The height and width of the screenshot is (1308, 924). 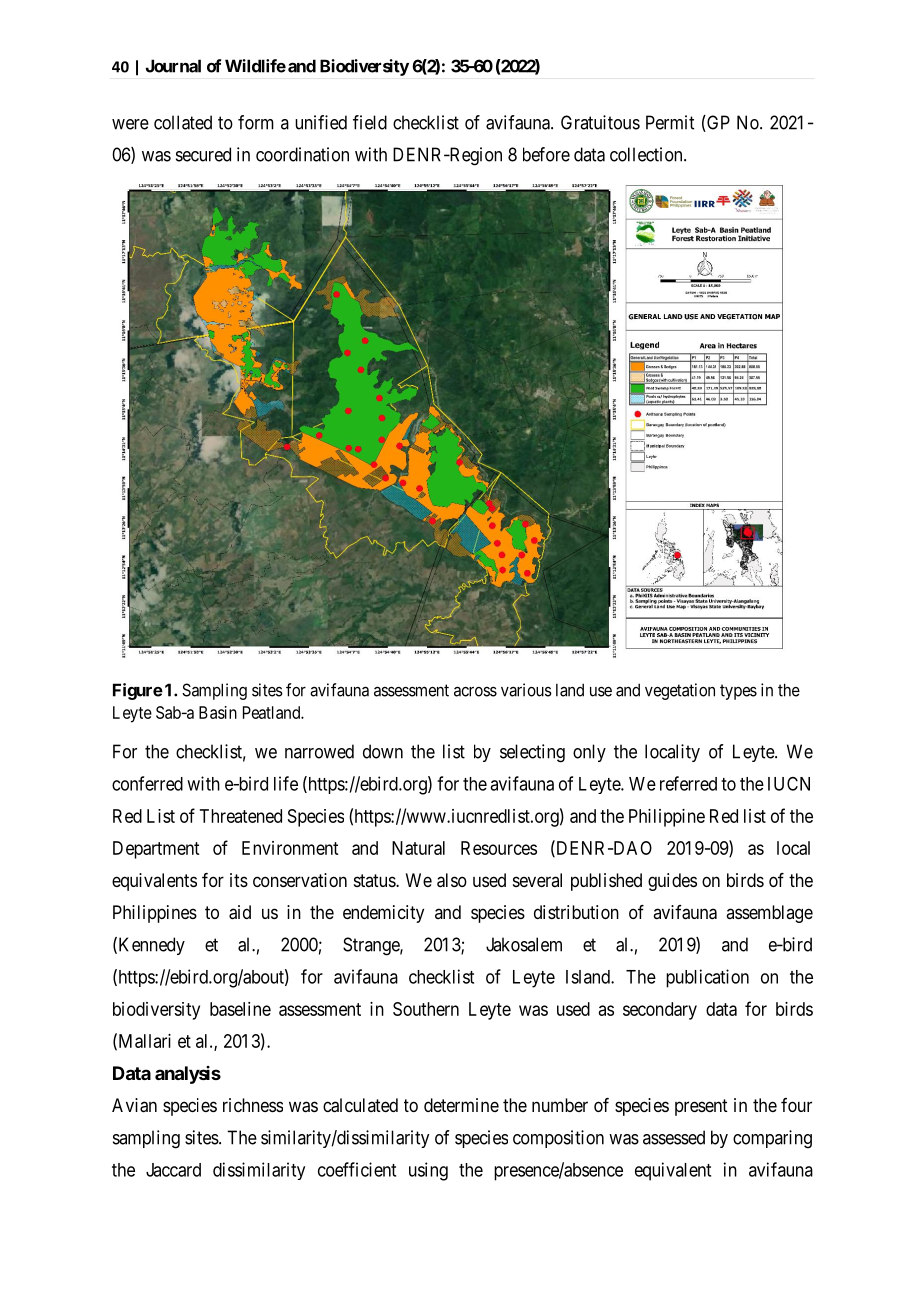 I want to click on field, so click(x=370, y=122).
